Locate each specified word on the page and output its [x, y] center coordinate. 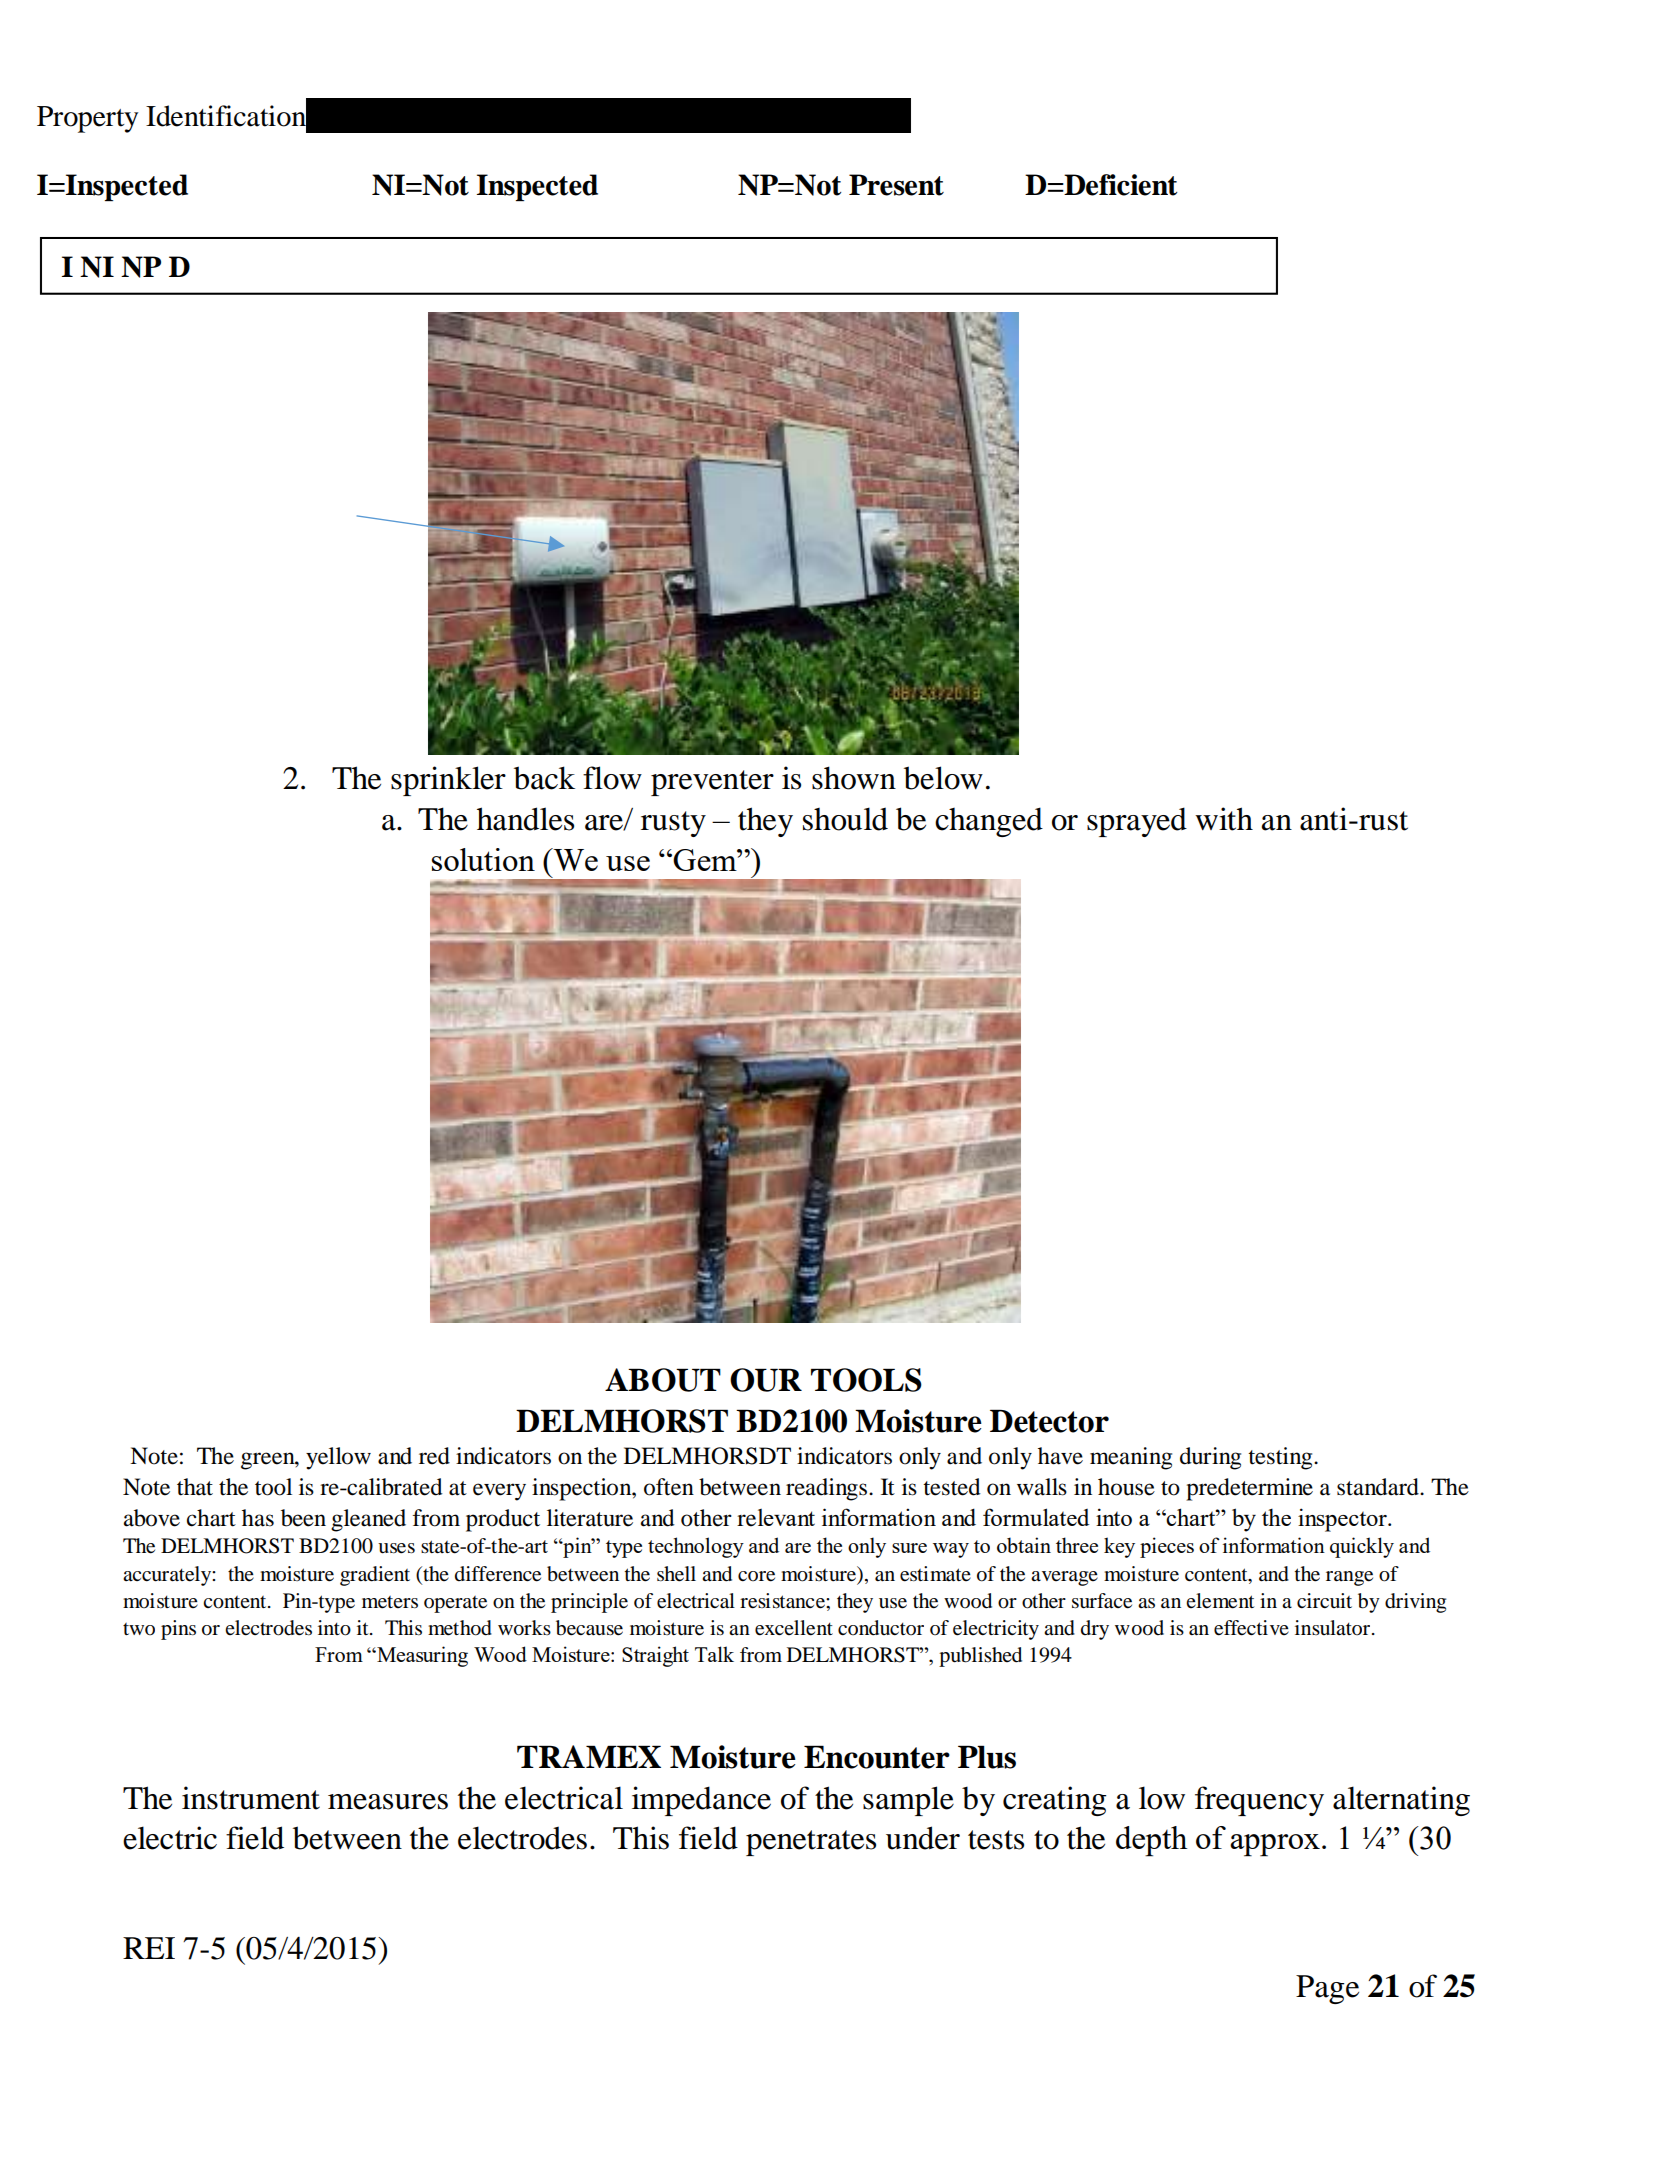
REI [149, 1948]
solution [483, 859]
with [1224, 819]
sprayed [1137, 822]
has [258, 1518]
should [845, 819]
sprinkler [448, 781]
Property [87, 119]
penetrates [811, 1843]
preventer [712, 783]
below [943, 778]
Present [896, 185]
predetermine [1249, 1489]
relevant [776, 1518]
